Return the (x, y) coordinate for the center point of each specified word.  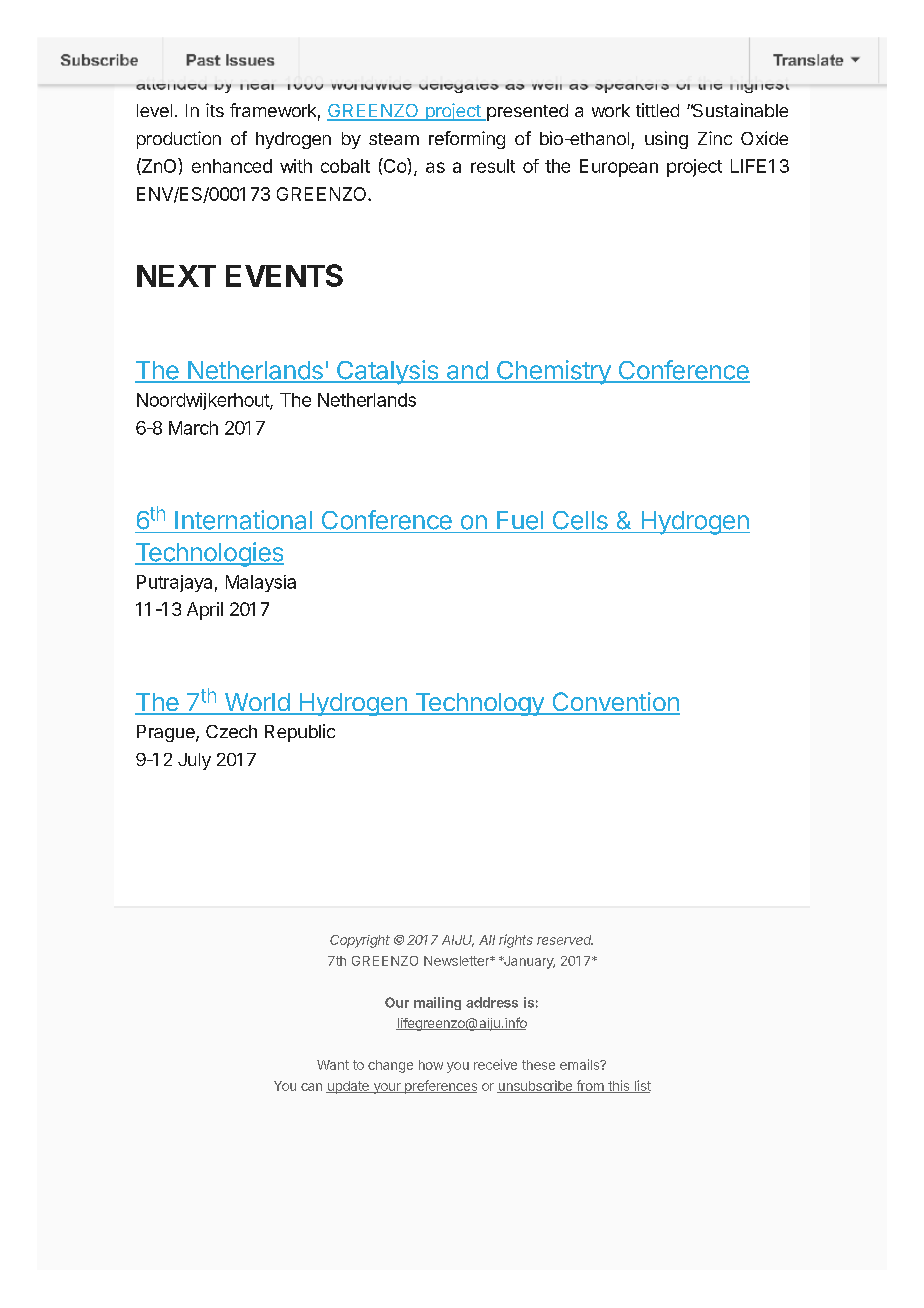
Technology (479, 704)
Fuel (520, 520)
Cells (580, 520)
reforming (467, 140)
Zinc (715, 138)
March (193, 428)
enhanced (232, 166)
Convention (615, 703)
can (311, 1087)
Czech (231, 731)
